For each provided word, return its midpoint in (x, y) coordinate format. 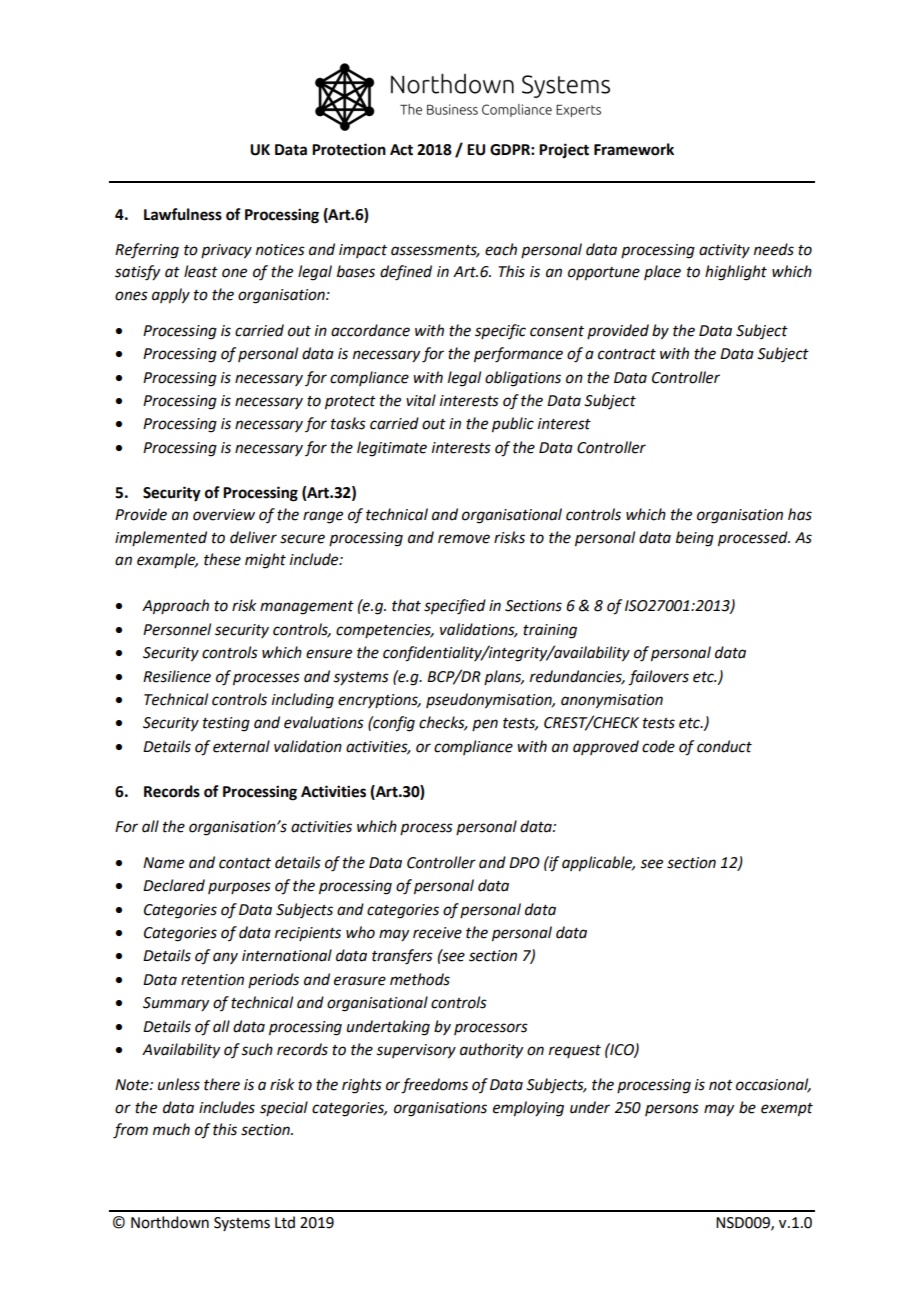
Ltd (285, 1222)
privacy (226, 251)
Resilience (177, 676)
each (501, 249)
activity (724, 251)
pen (485, 725)
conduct (724, 746)
